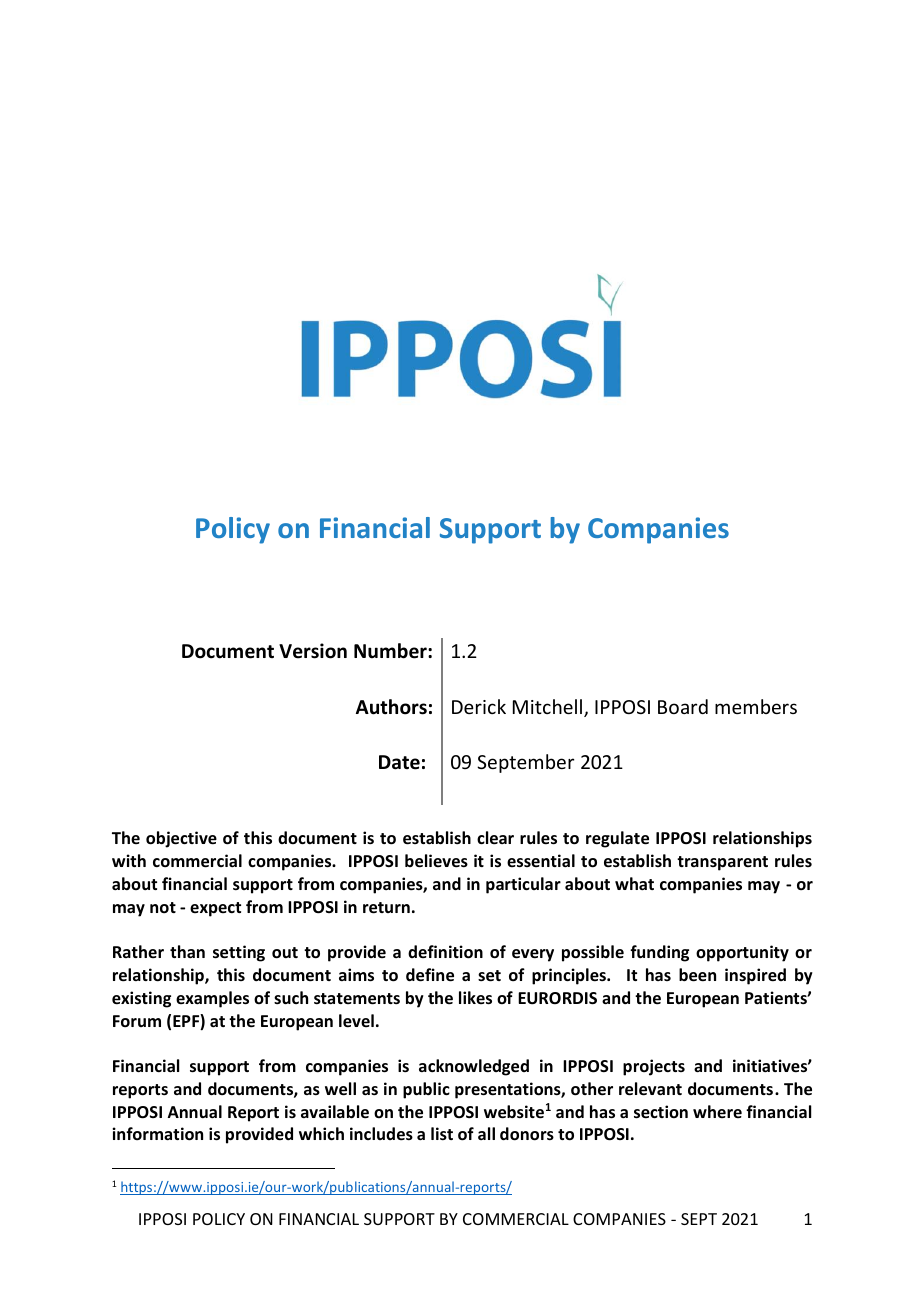 The height and width of the page is (1308, 924). Describe the element at coordinates (475, 998) in the page. I see `likes` at that location.
